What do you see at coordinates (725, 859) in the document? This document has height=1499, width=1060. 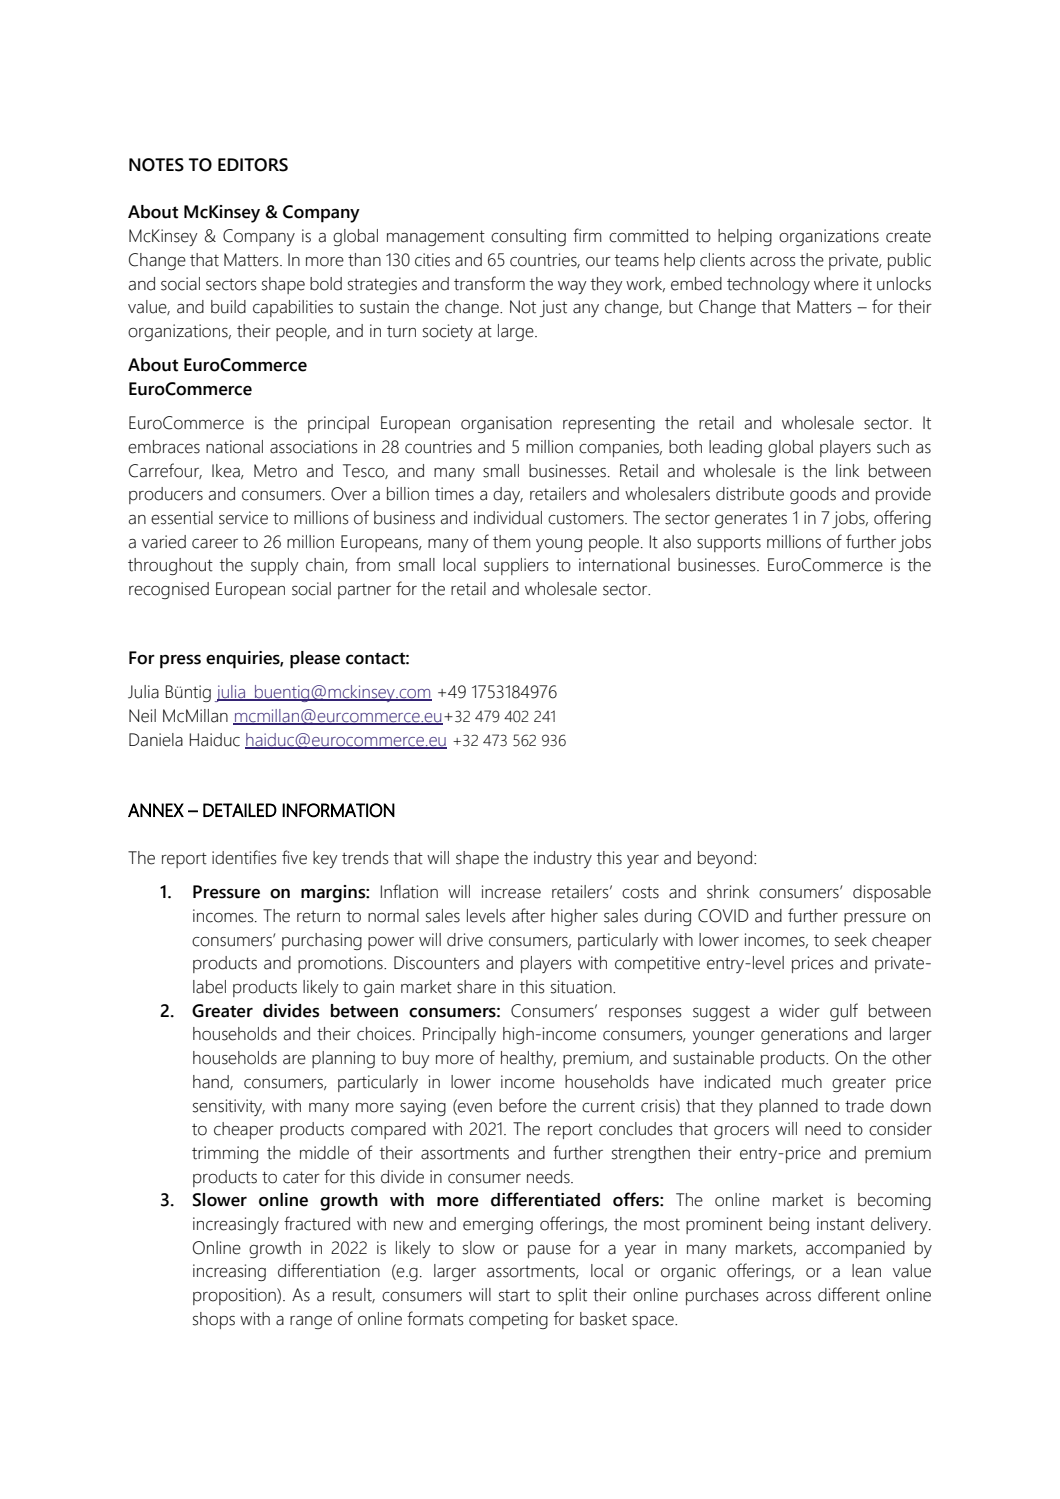 I see `beyond` at bounding box center [725, 859].
